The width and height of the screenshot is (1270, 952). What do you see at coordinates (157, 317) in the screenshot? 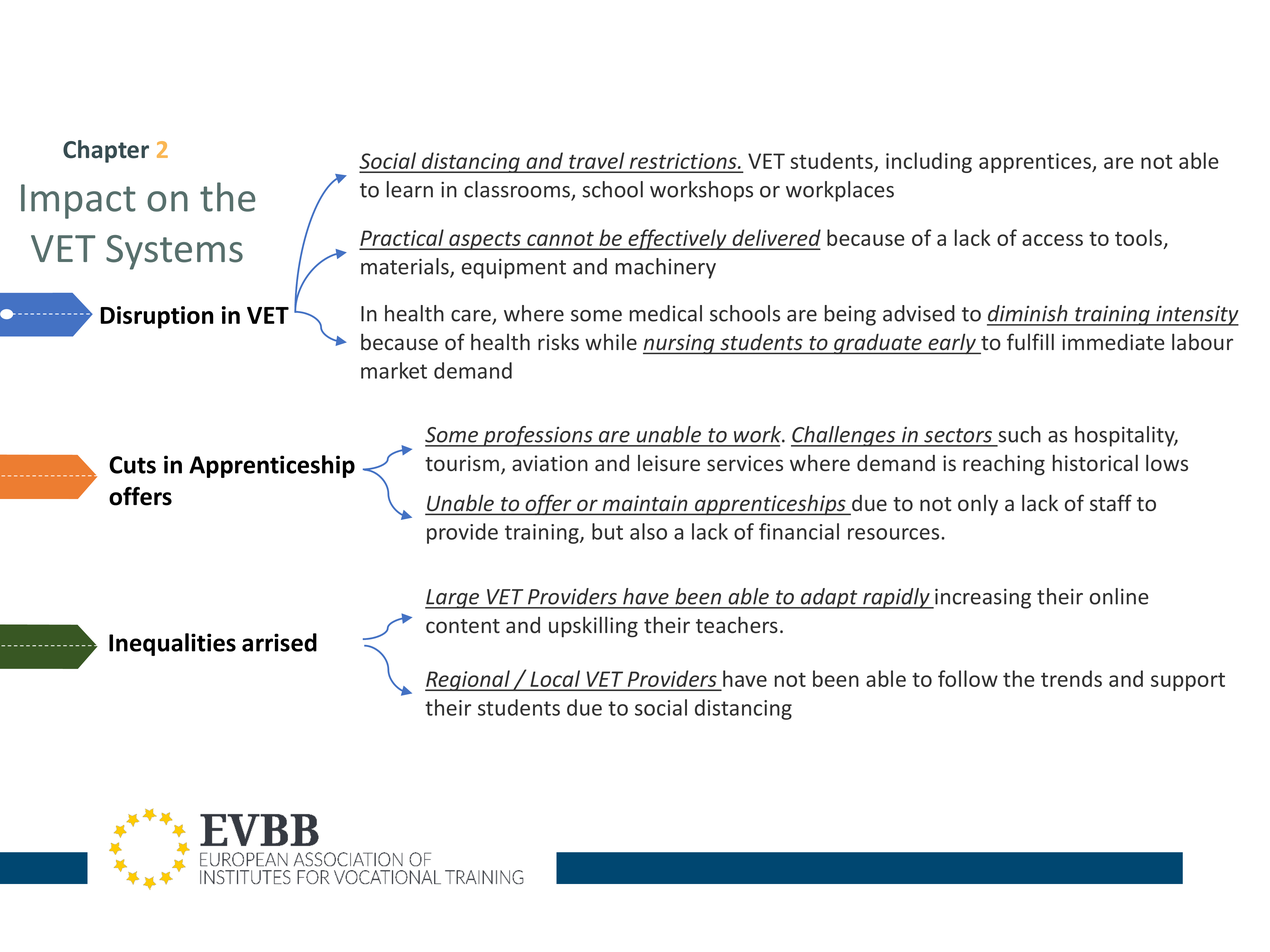
I see `Disruption` at bounding box center [157, 317].
